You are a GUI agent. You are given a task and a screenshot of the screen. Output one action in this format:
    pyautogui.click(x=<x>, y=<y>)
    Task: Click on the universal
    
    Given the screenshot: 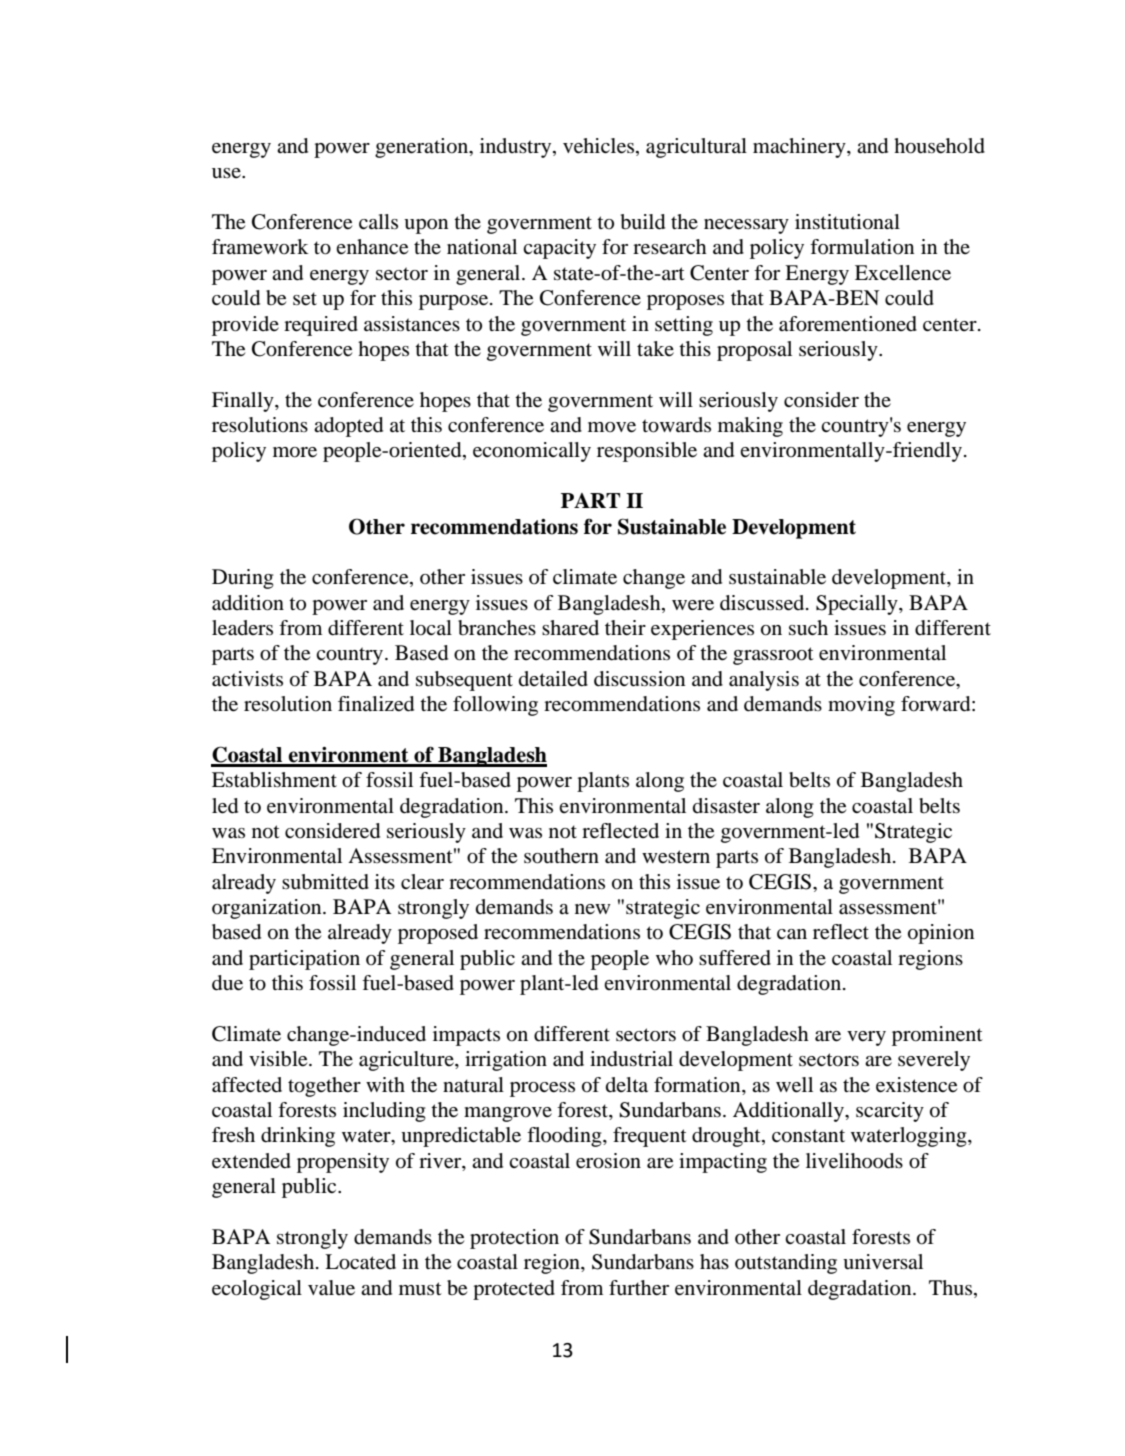 What is the action you would take?
    pyautogui.click(x=883, y=1262)
